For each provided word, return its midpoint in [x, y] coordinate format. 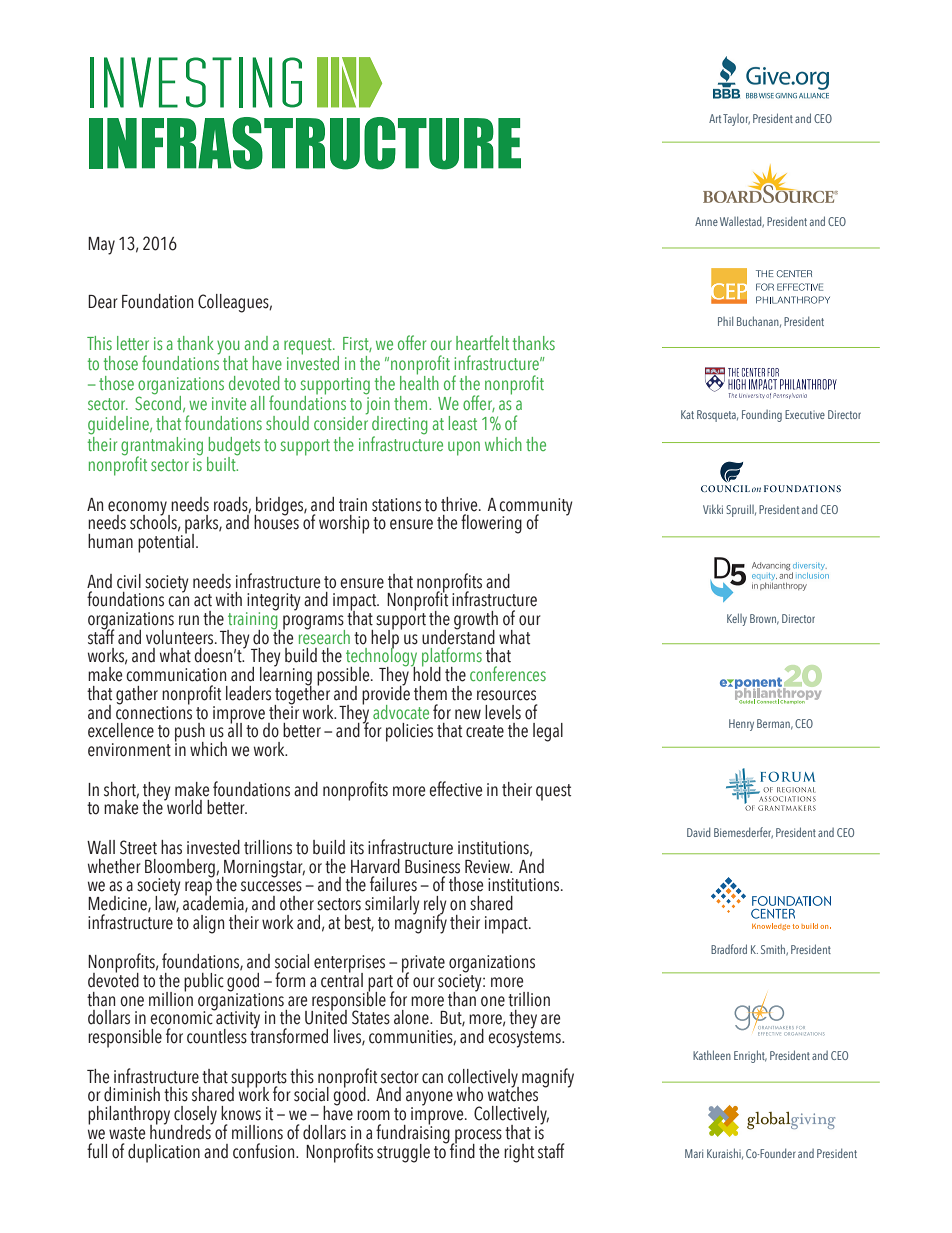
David [698, 832]
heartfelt [482, 342]
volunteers [181, 637]
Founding [762, 416]
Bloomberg [181, 869]
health [419, 381]
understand [458, 636]
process [477, 1137]
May [101, 246]
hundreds [181, 1131]
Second [158, 402]
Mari [694, 1153]
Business [432, 867]
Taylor [736, 120]
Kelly [737, 619]
